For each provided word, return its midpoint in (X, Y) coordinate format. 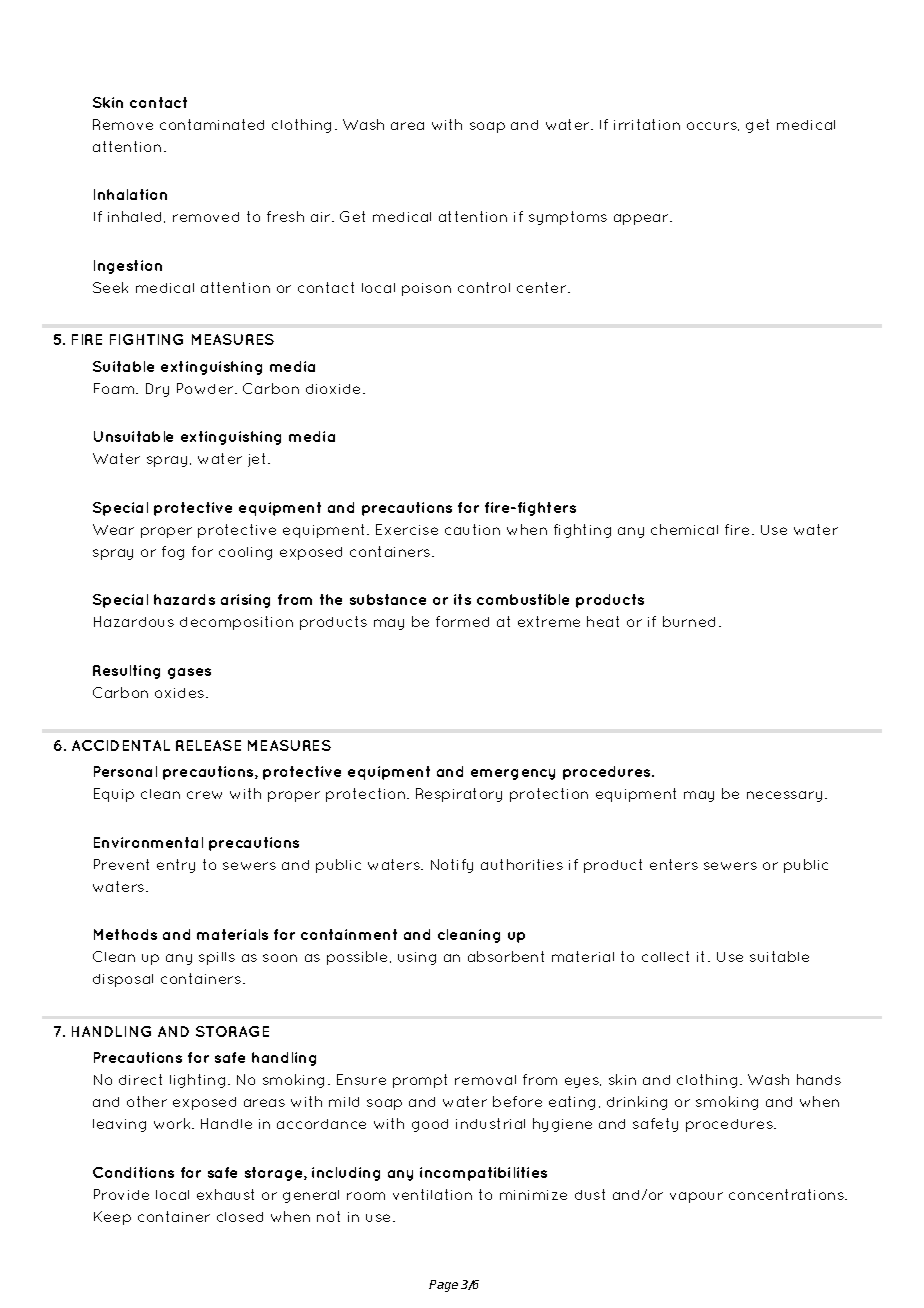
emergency (513, 774)
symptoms (568, 218)
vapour (696, 1197)
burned (689, 621)
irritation (647, 124)
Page (443, 1286)
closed (240, 1217)
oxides (181, 693)
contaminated (212, 124)
